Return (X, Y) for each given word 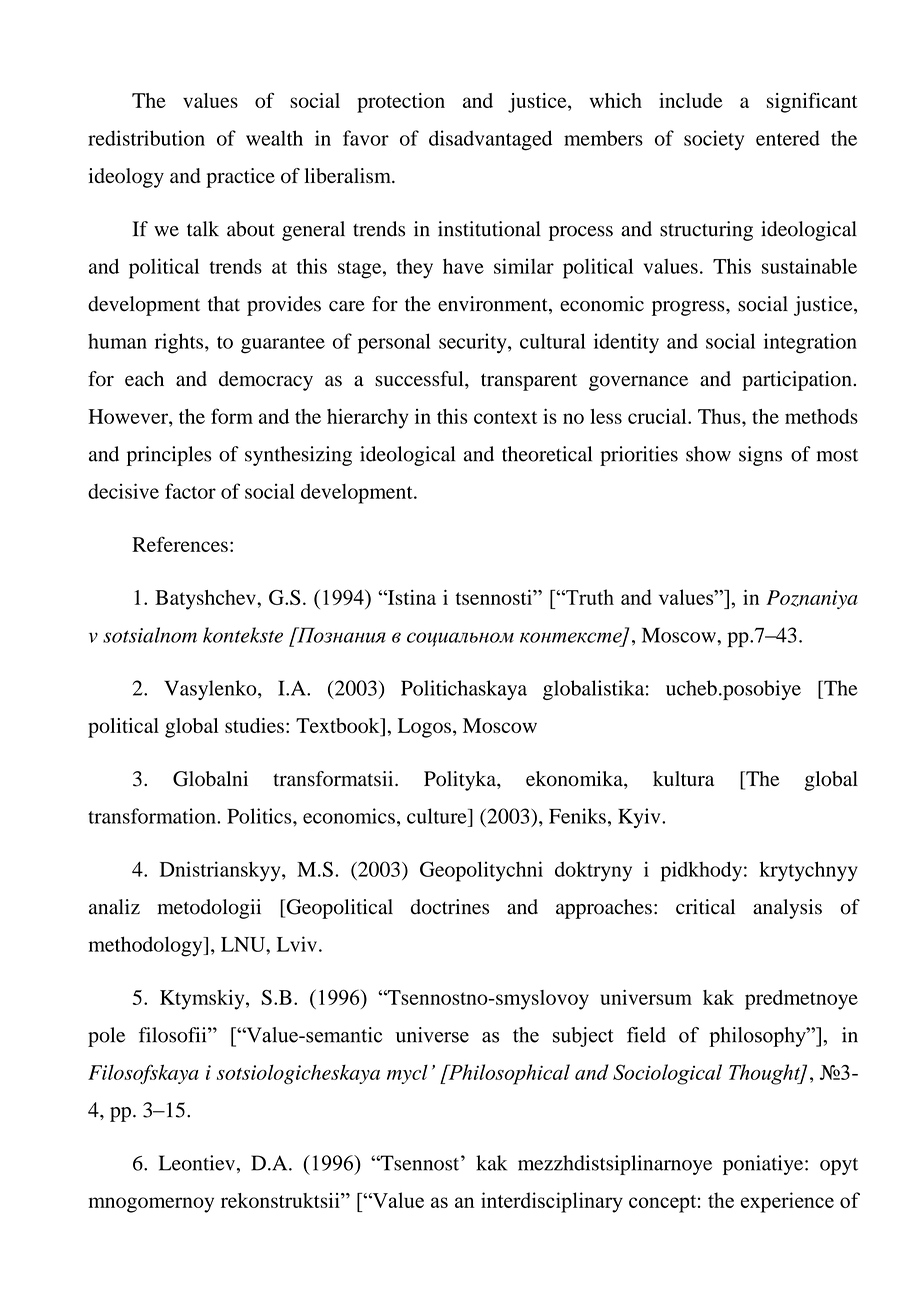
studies (254, 725)
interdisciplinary (552, 1202)
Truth (589, 597)
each (144, 378)
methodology (146, 946)
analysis (787, 909)
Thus (720, 416)
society (714, 140)
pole (106, 1037)
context (505, 417)
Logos (424, 728)
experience (787, 1202)
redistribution (146, 138)
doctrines (450, 907)
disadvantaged (490, 140)
